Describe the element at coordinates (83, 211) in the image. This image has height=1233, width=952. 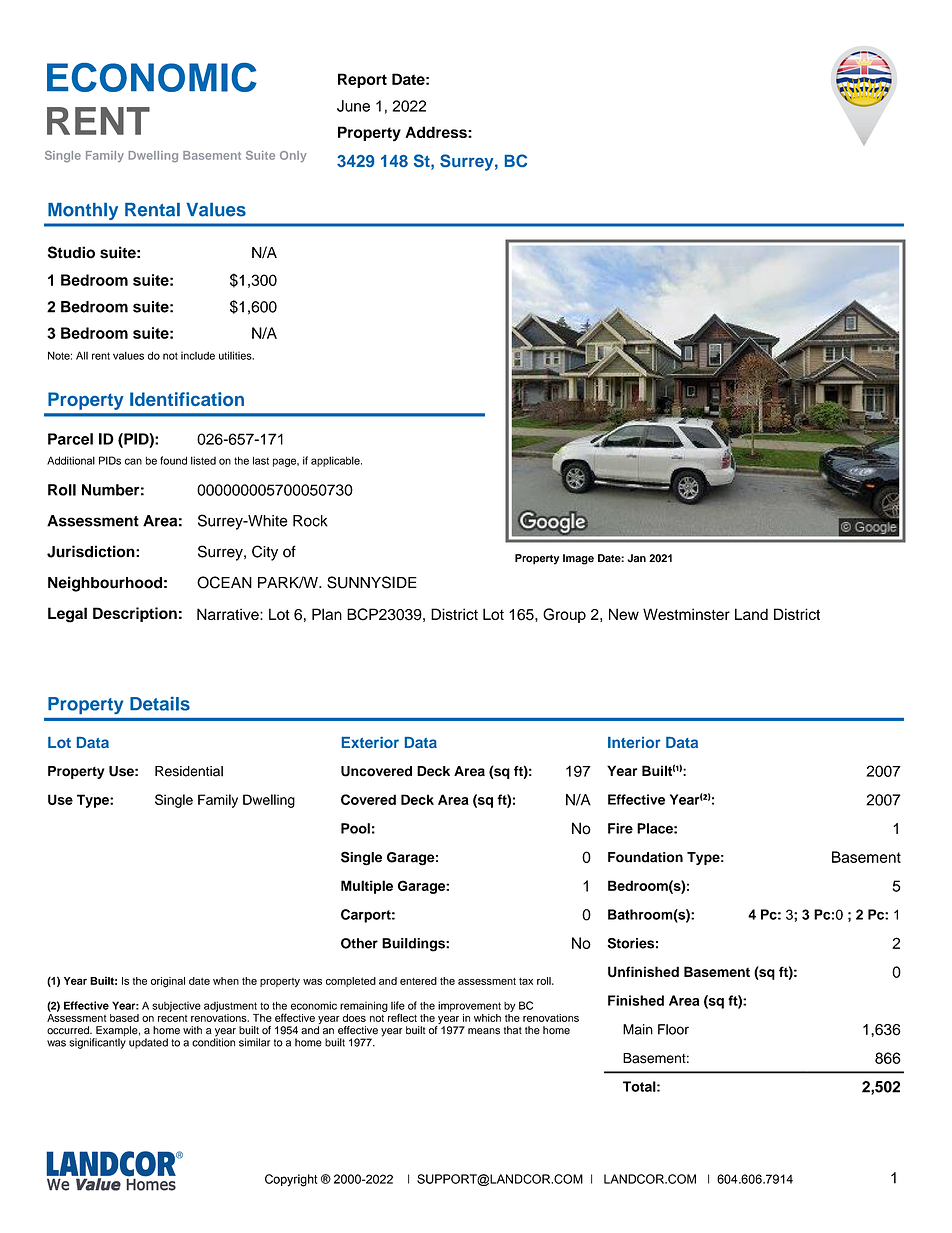
I see `Monthly` at that location.
